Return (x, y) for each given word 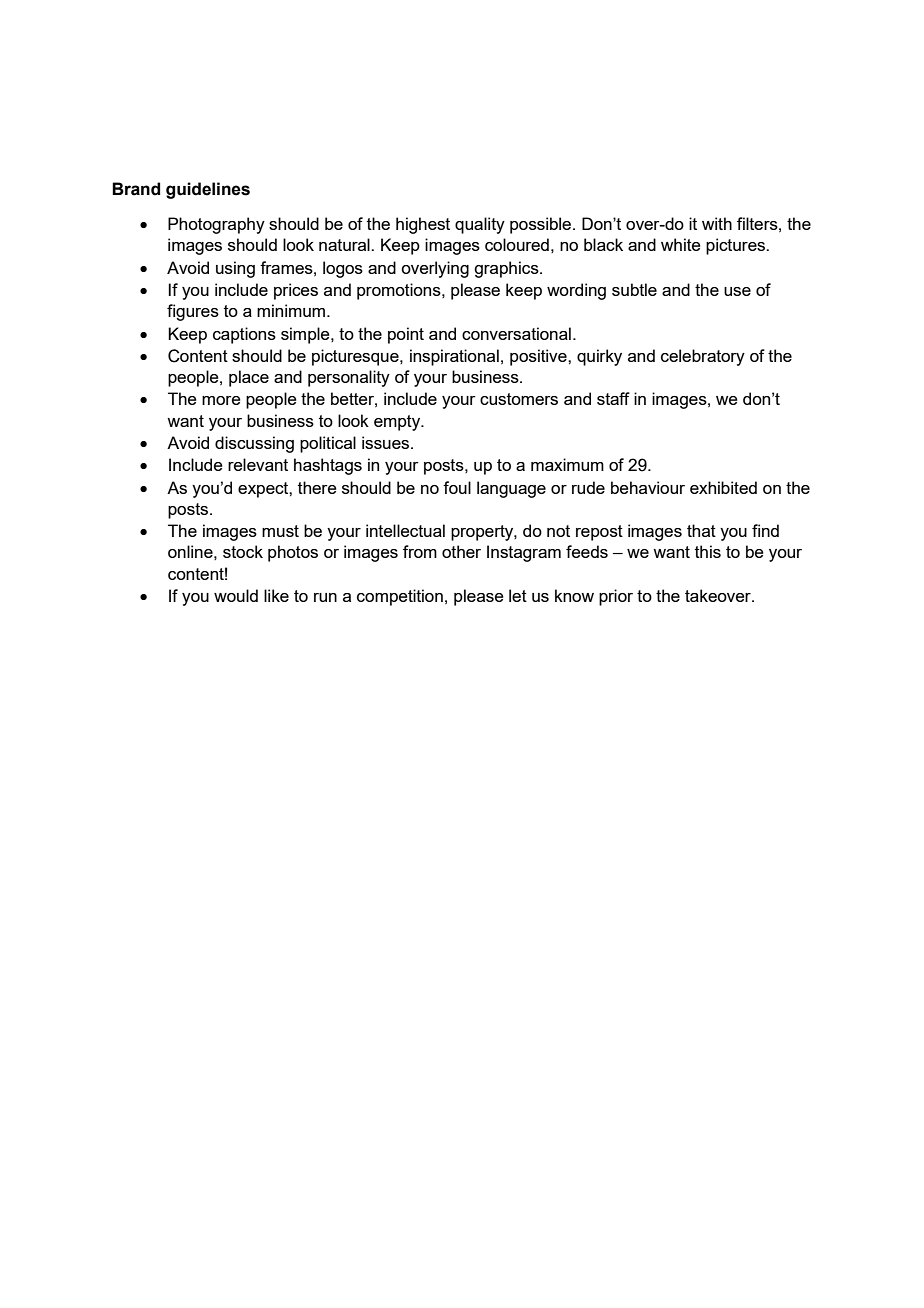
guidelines (208, 190)
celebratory (703, 357)
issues (387, 442)
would (236, 595)
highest (423, 225)
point (406, 335)
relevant (258, 464)
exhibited (723, 487)
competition (400, 597)
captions (244, 335)
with (717, 223)
